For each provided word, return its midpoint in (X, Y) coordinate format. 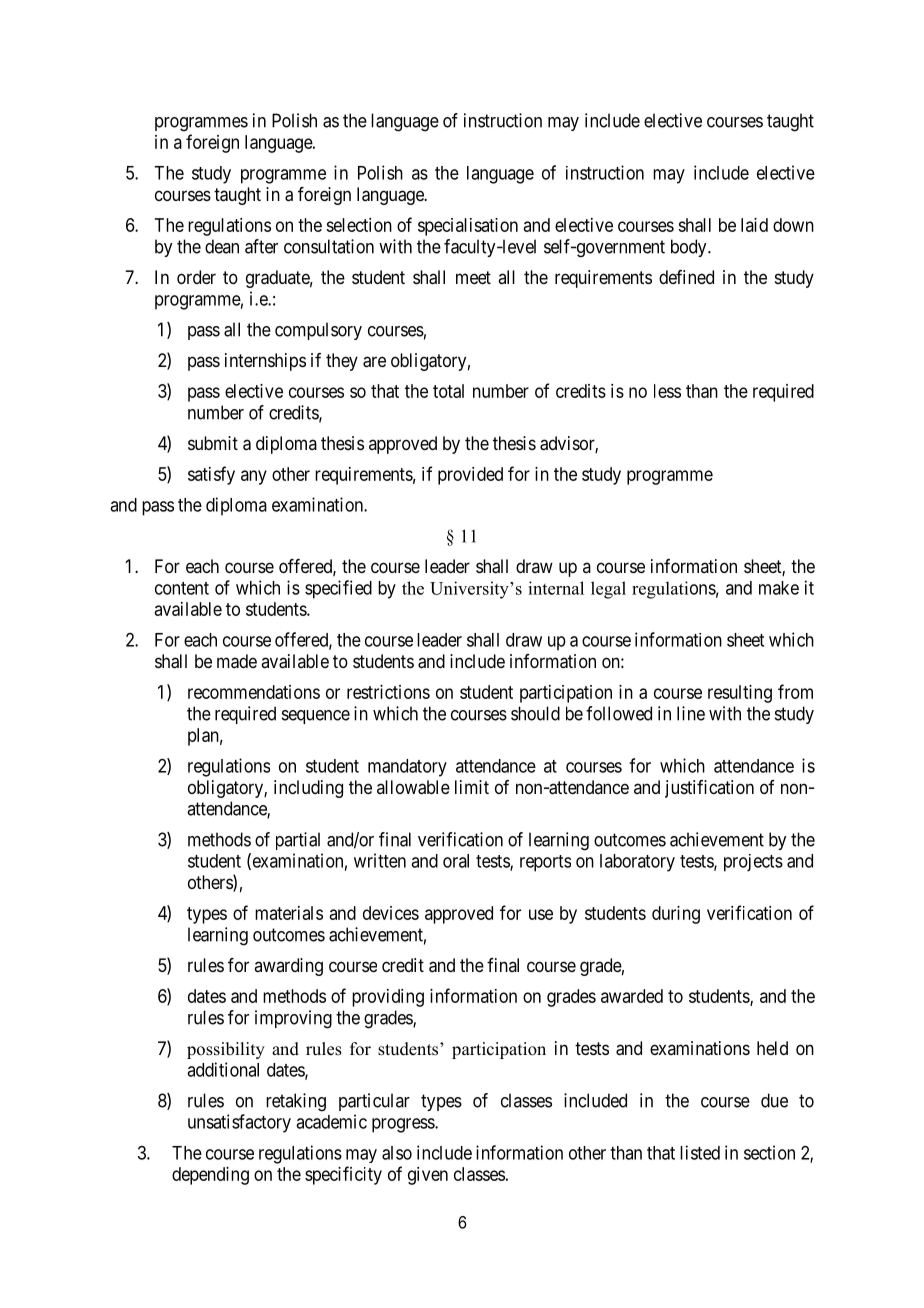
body (690, 248)
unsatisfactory (239, 1123)
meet (473, 277)
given (428, 1176)
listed (700, 1152)
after (261, 246)
